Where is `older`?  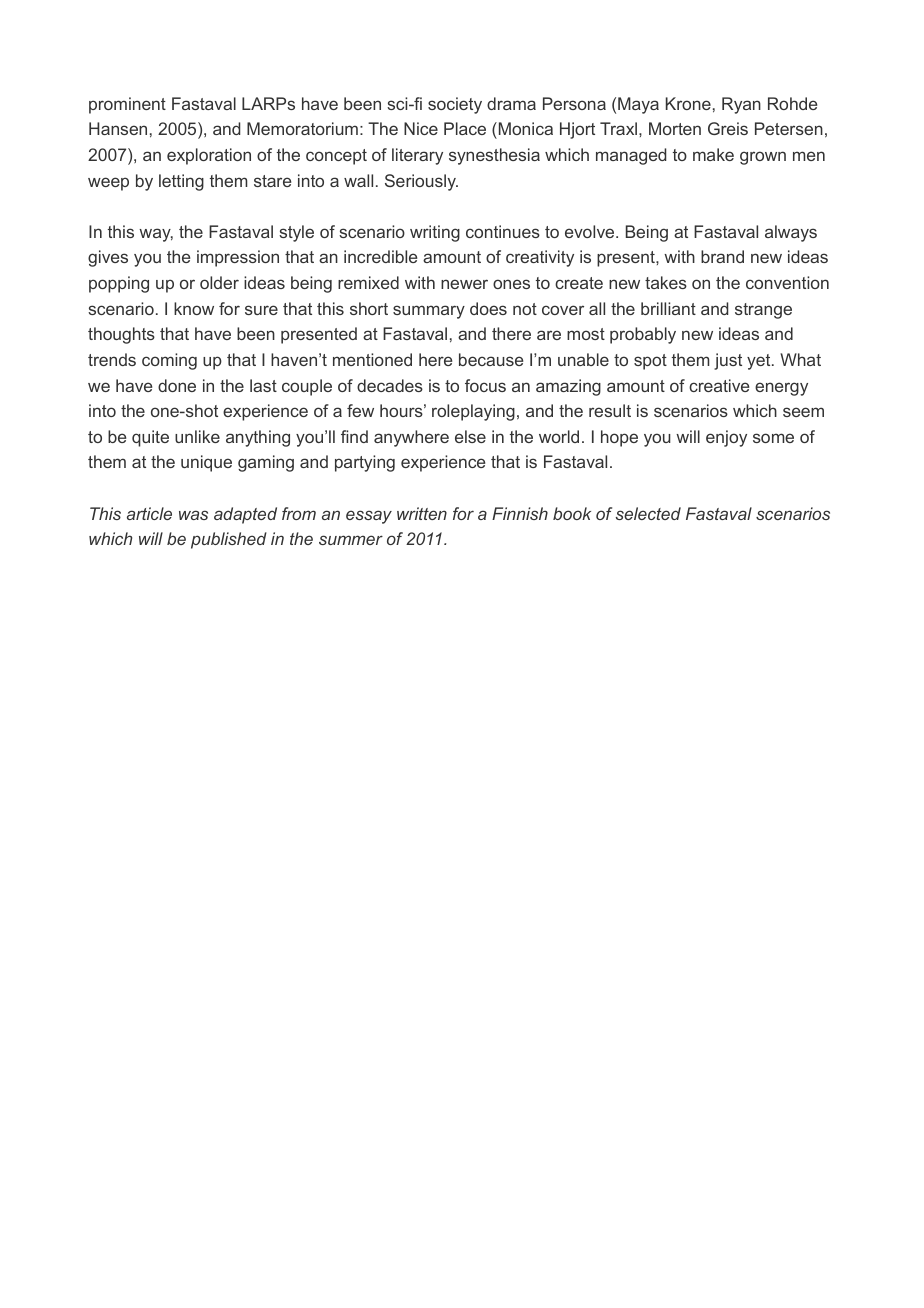 older is located at coordinates (219, 282).
